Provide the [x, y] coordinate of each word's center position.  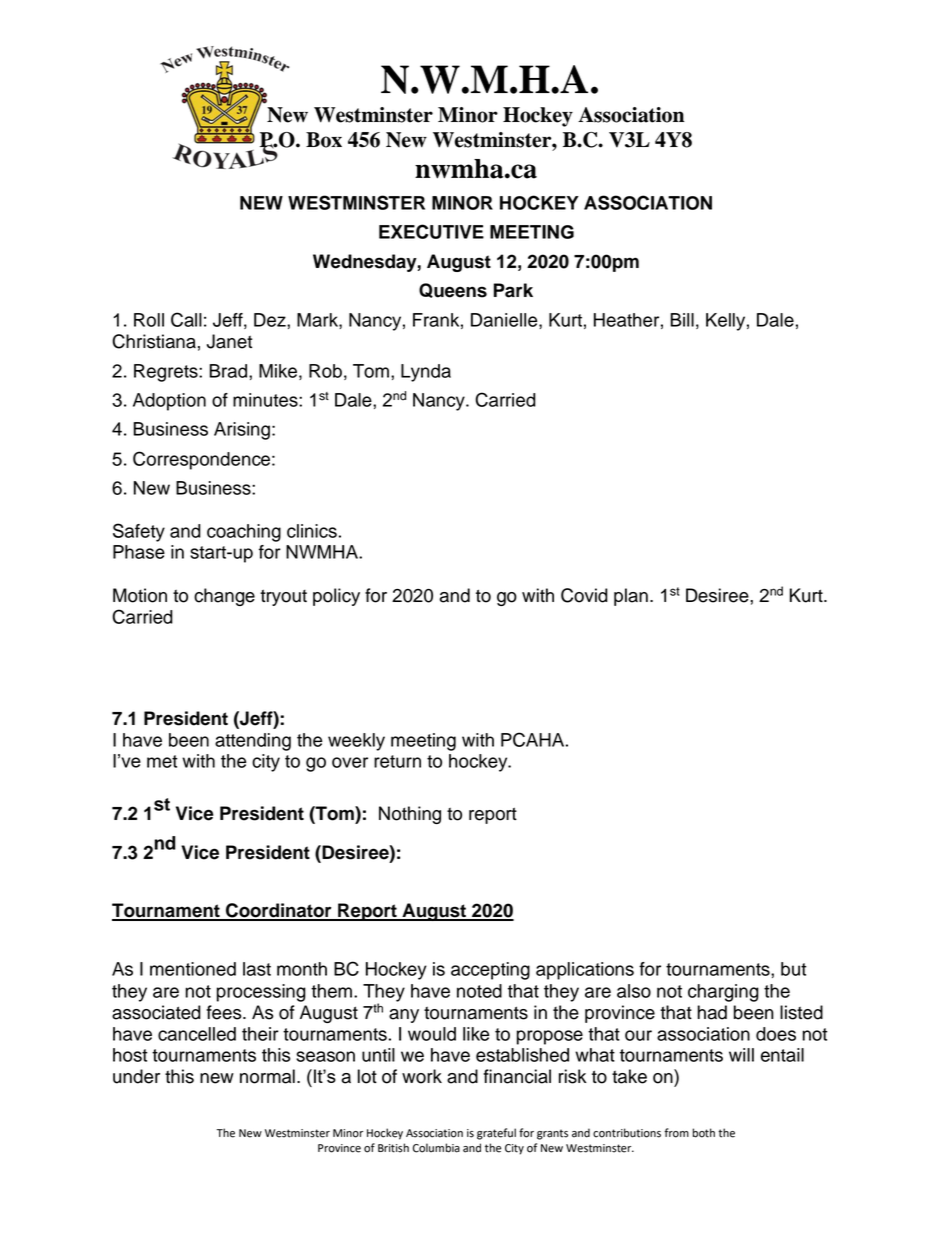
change [224, 597]
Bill [682, 320]
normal [267, 1076]
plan [631, 597]
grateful [496, 1134]
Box [324, 140]
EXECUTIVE [431, 231]
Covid [584, 595]
